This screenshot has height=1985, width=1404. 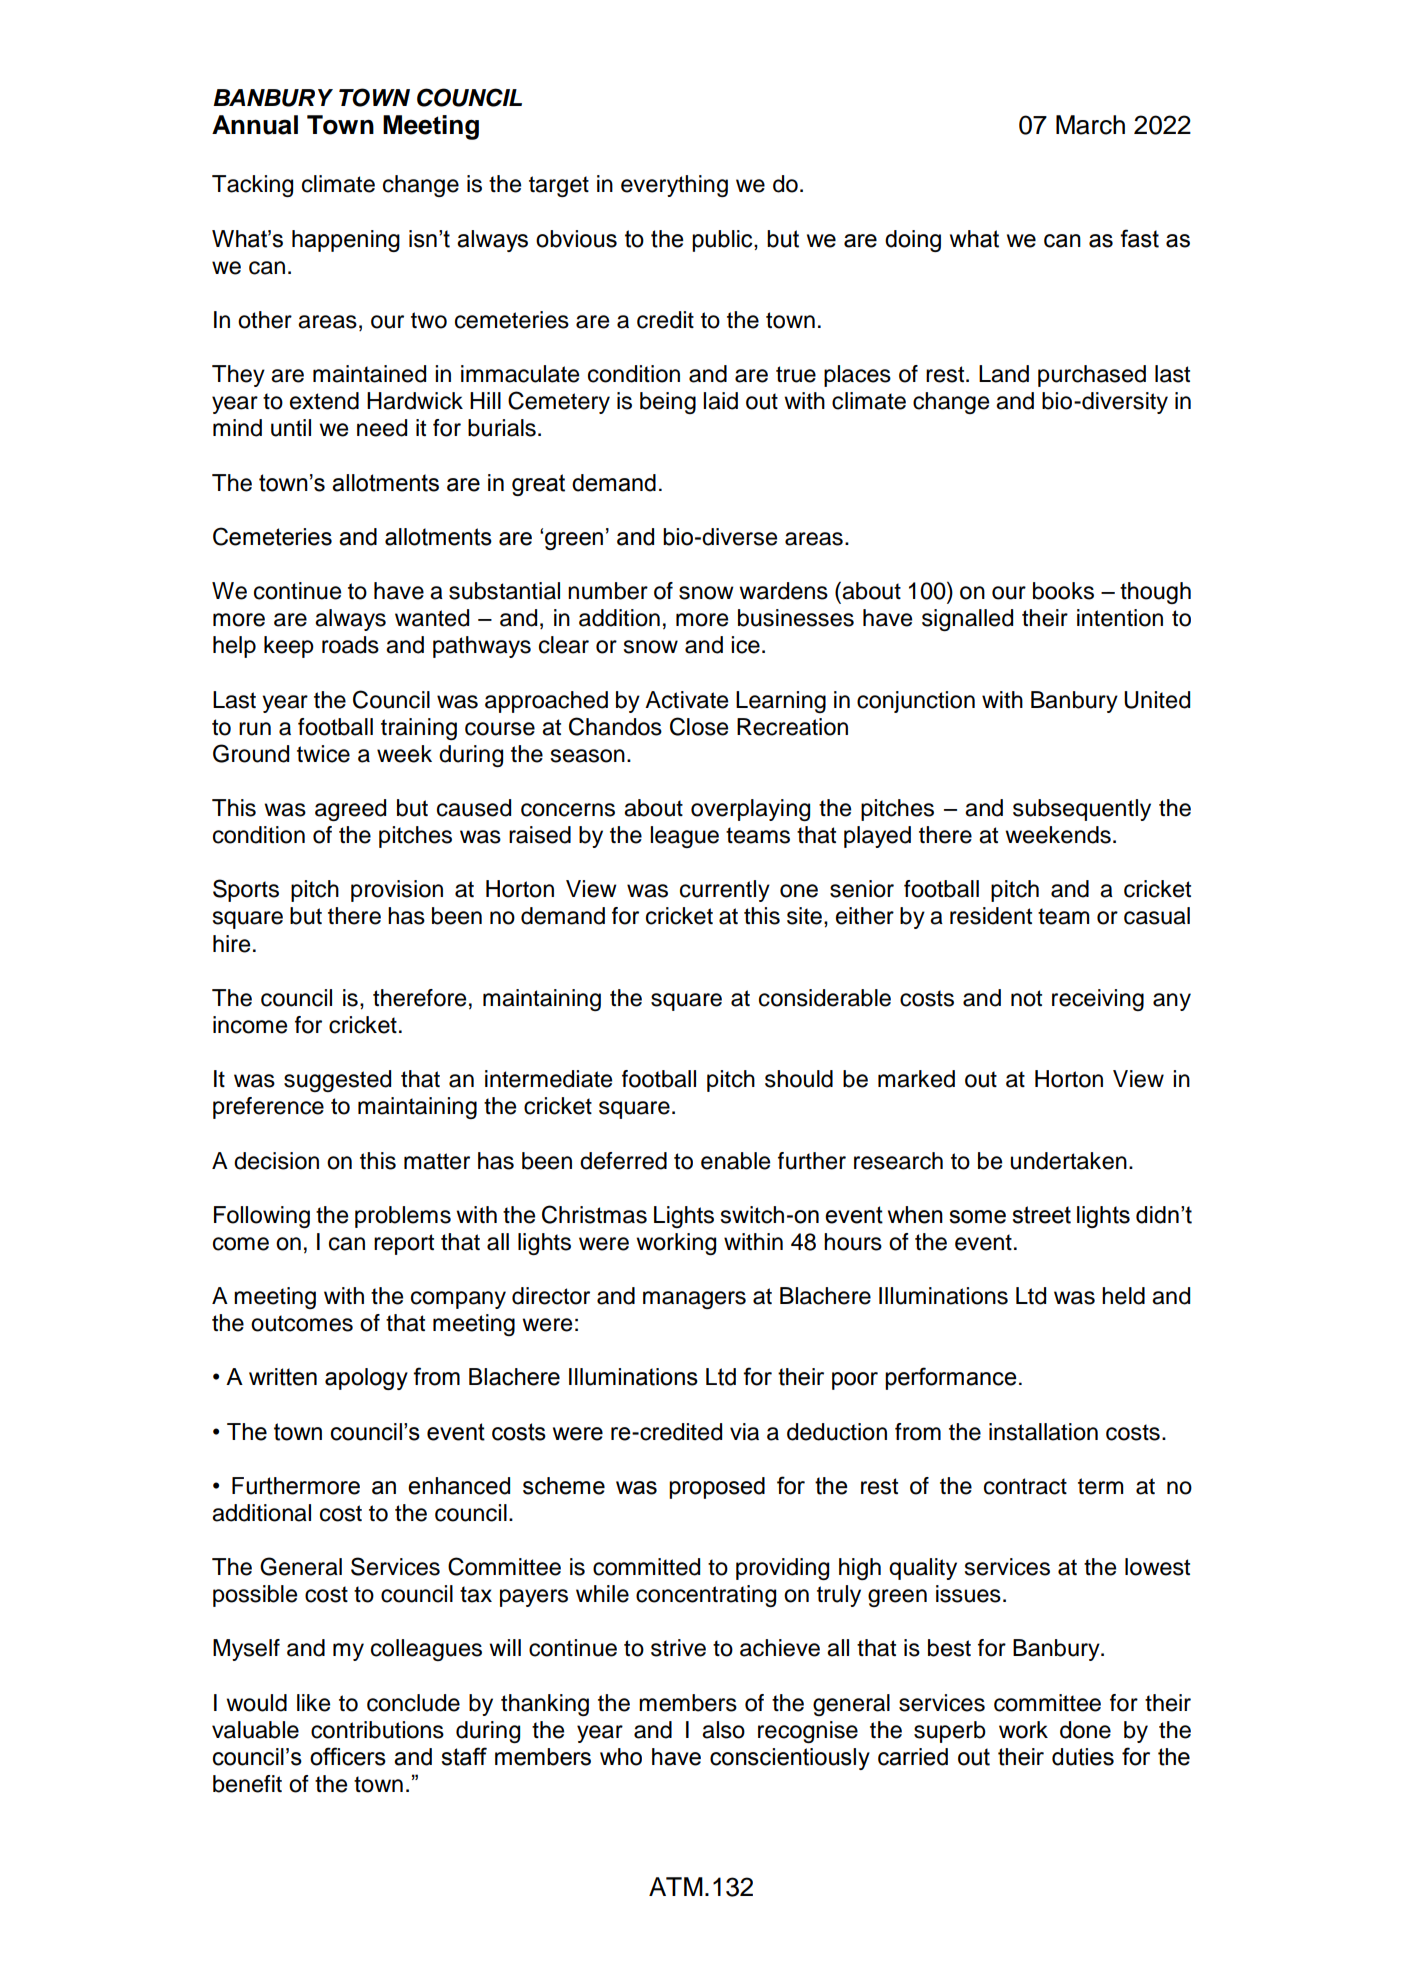 What do you see at coordinates (1085, 1730) in the screenshot?
I see `done` at bounding box center [1085, 1730].
